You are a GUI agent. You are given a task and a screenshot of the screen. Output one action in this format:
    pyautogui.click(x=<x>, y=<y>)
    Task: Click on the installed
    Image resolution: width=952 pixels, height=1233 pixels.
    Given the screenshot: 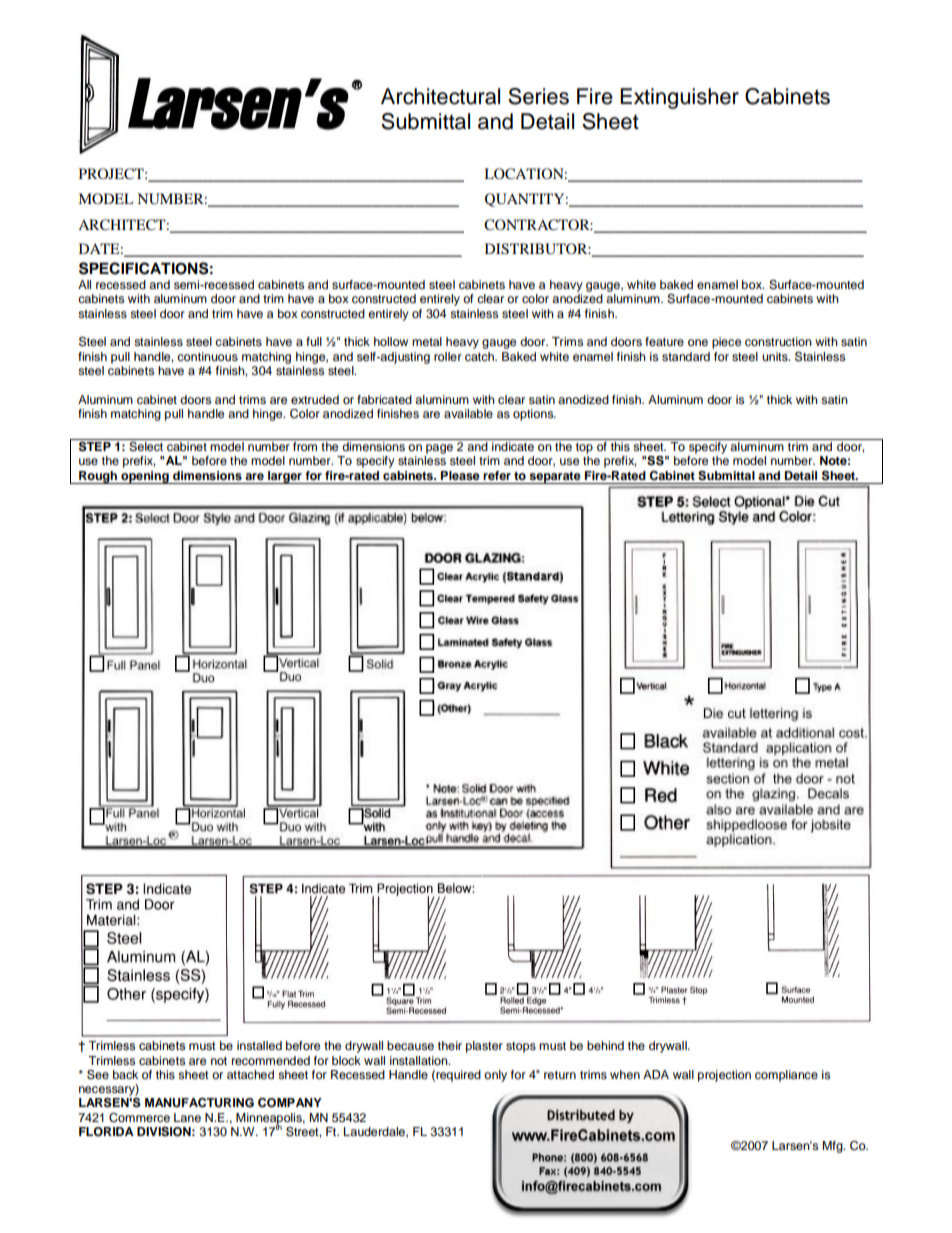 What is the action you would take?
    pyautogui.click(x=259, y=1045)
